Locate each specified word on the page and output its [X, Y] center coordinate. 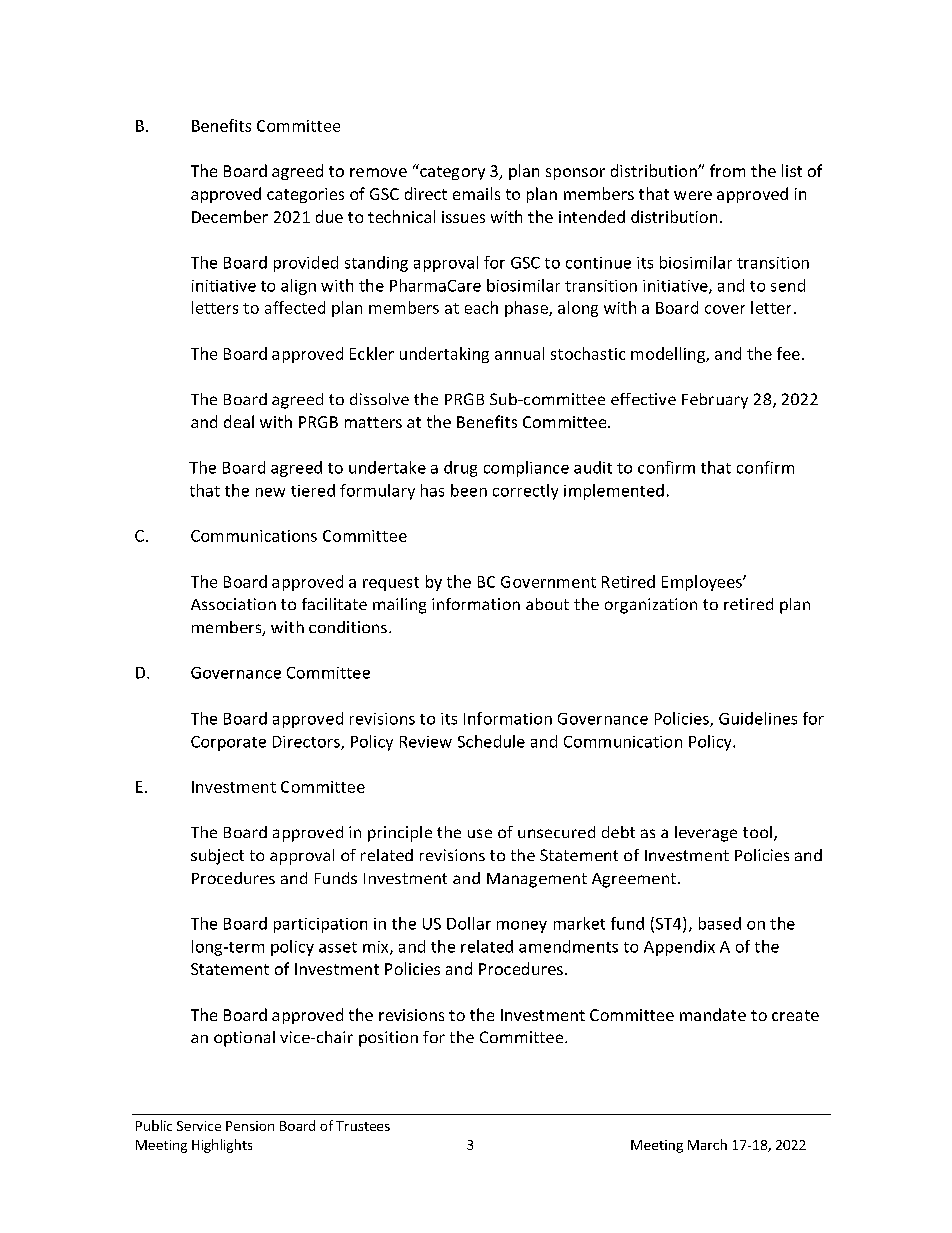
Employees [703, 583]
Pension [250, 1126]
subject [217, 857]
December [230, 216]
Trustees [363, 1126]
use [480, 833]
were [693, 195]
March [707, 1144]
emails [476, 193]
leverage [706, 834]
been [469, 490]
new [270, 492]
